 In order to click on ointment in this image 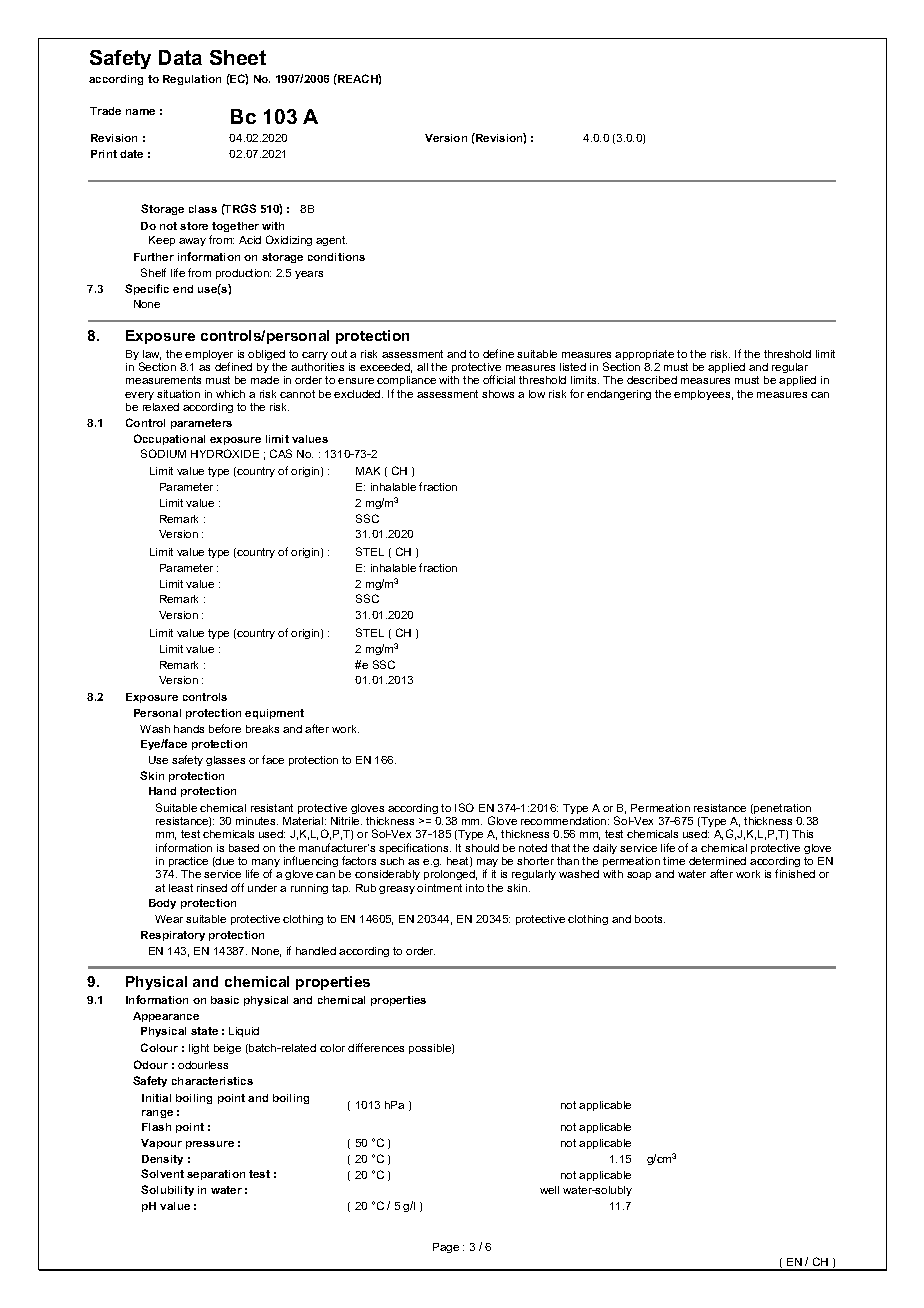, I will do `click(439, 888)`.
